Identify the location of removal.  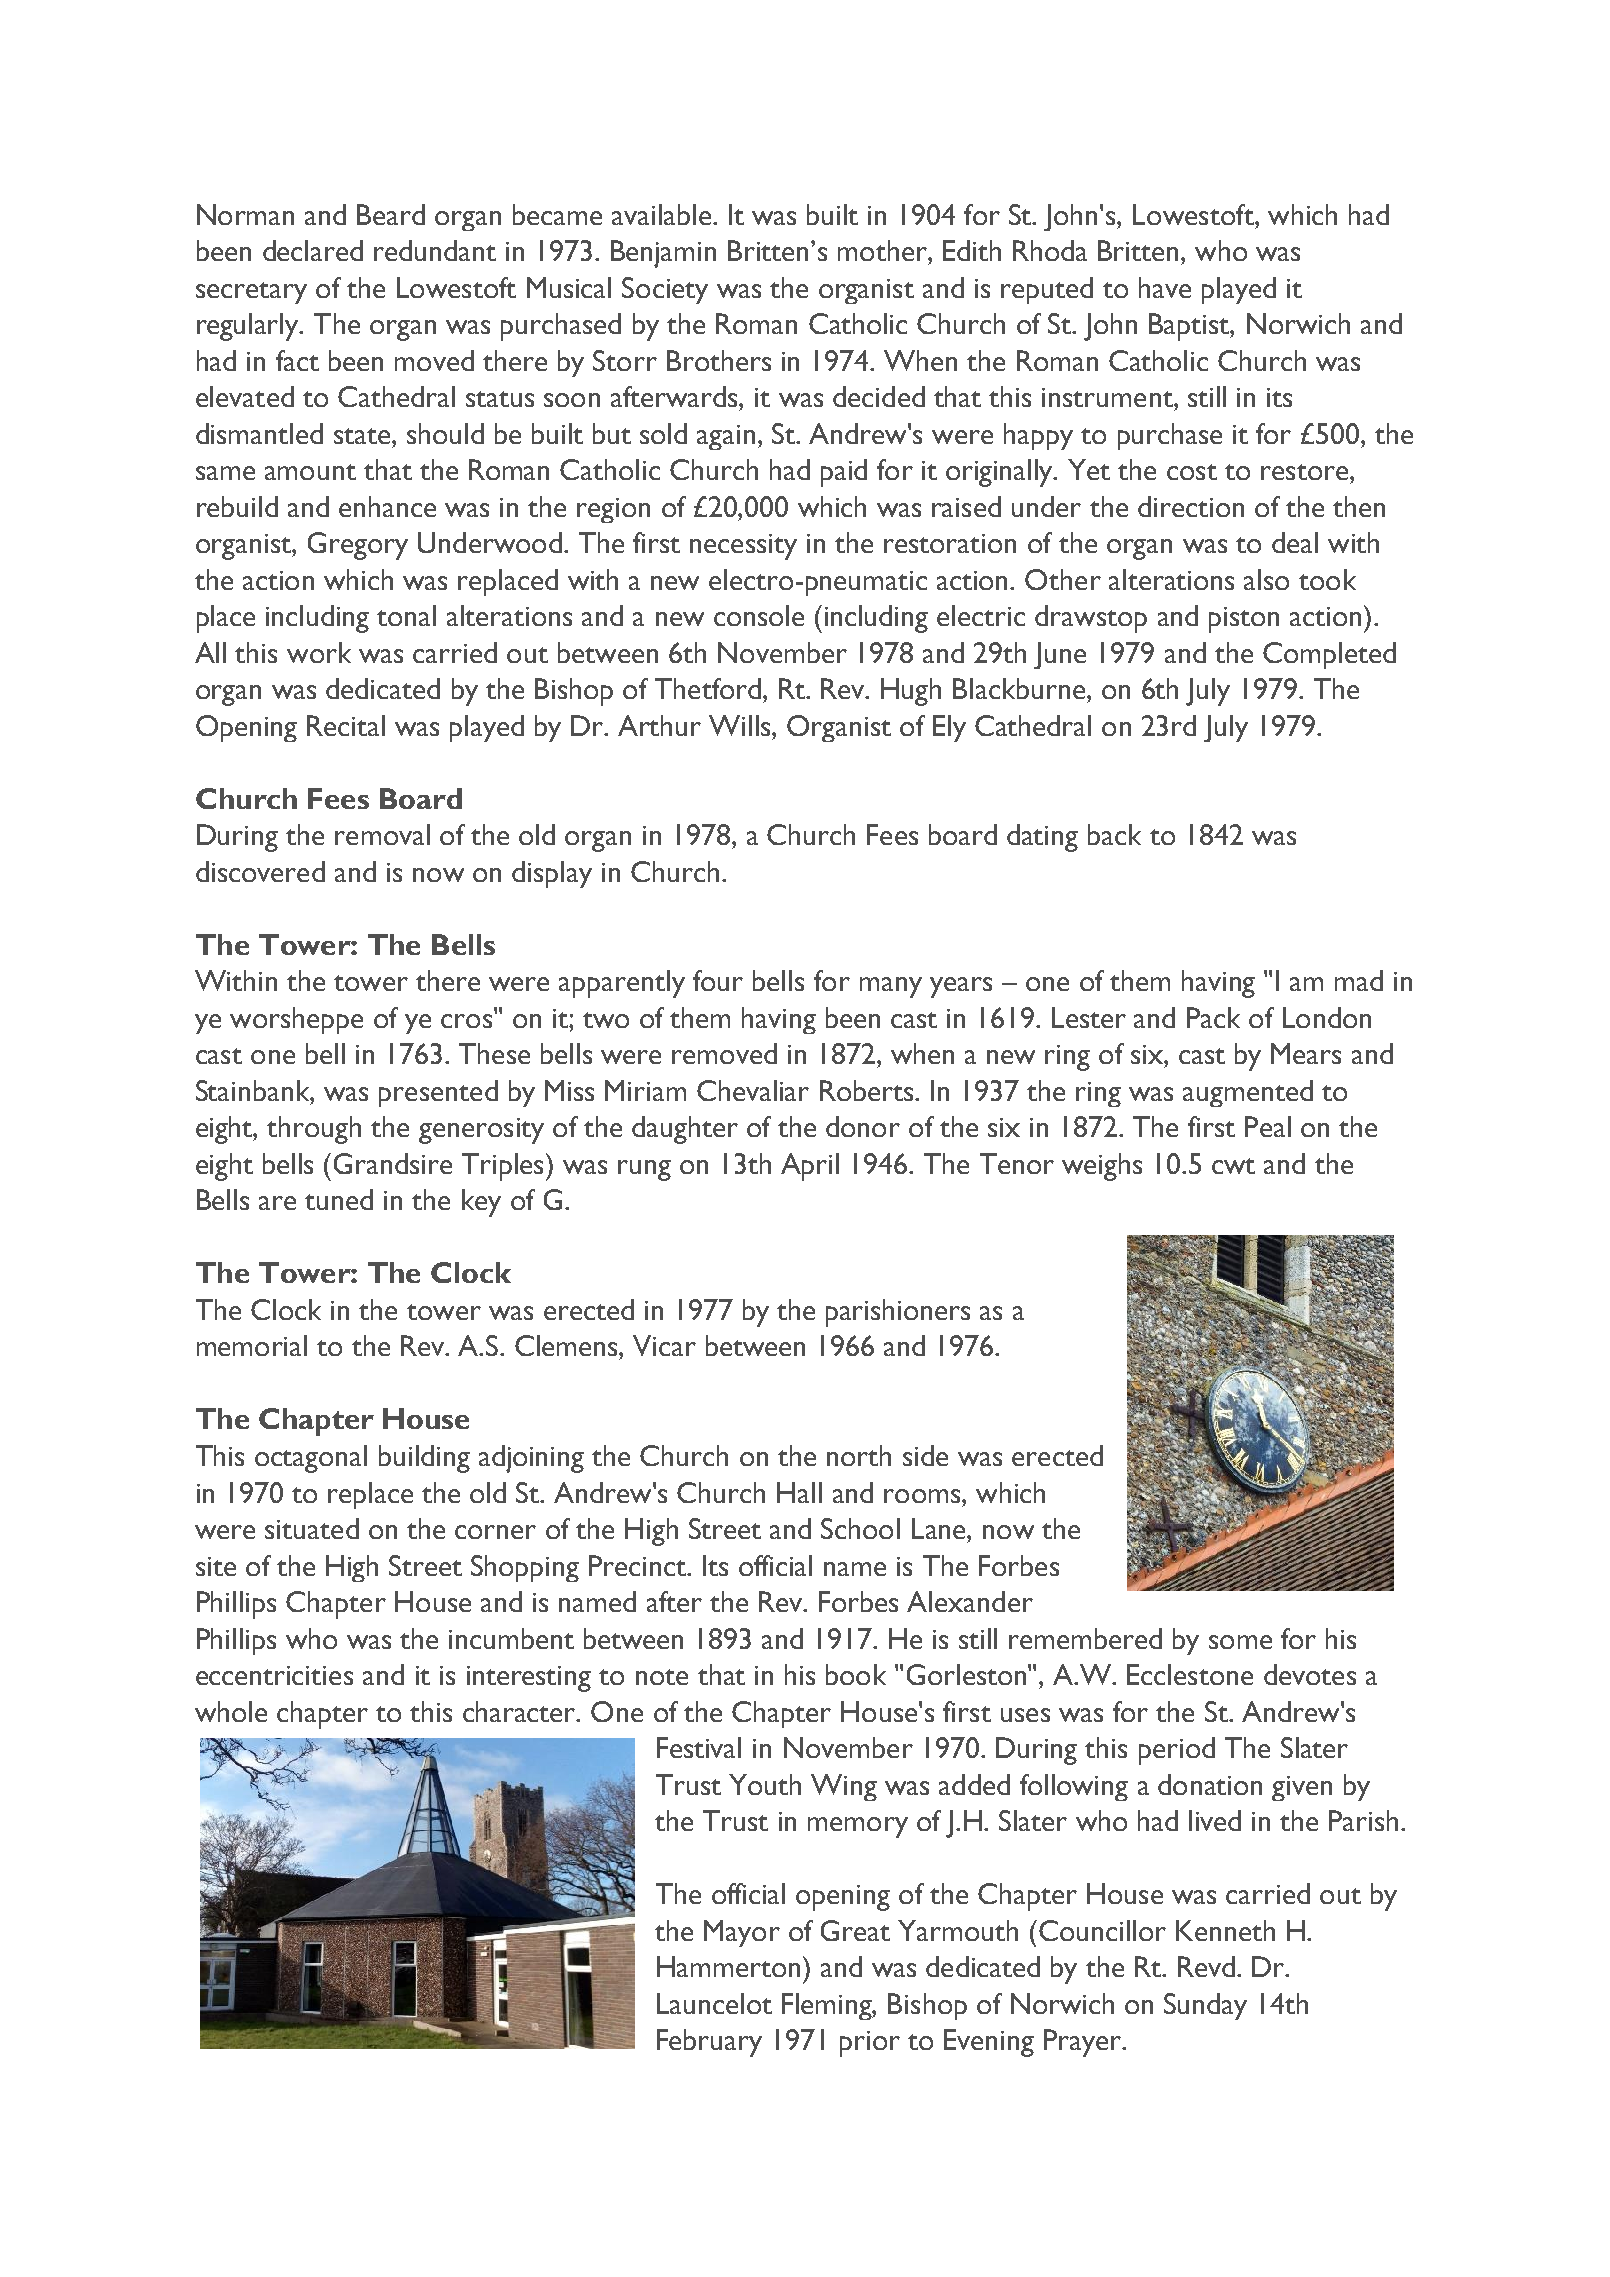
(382, 834).
